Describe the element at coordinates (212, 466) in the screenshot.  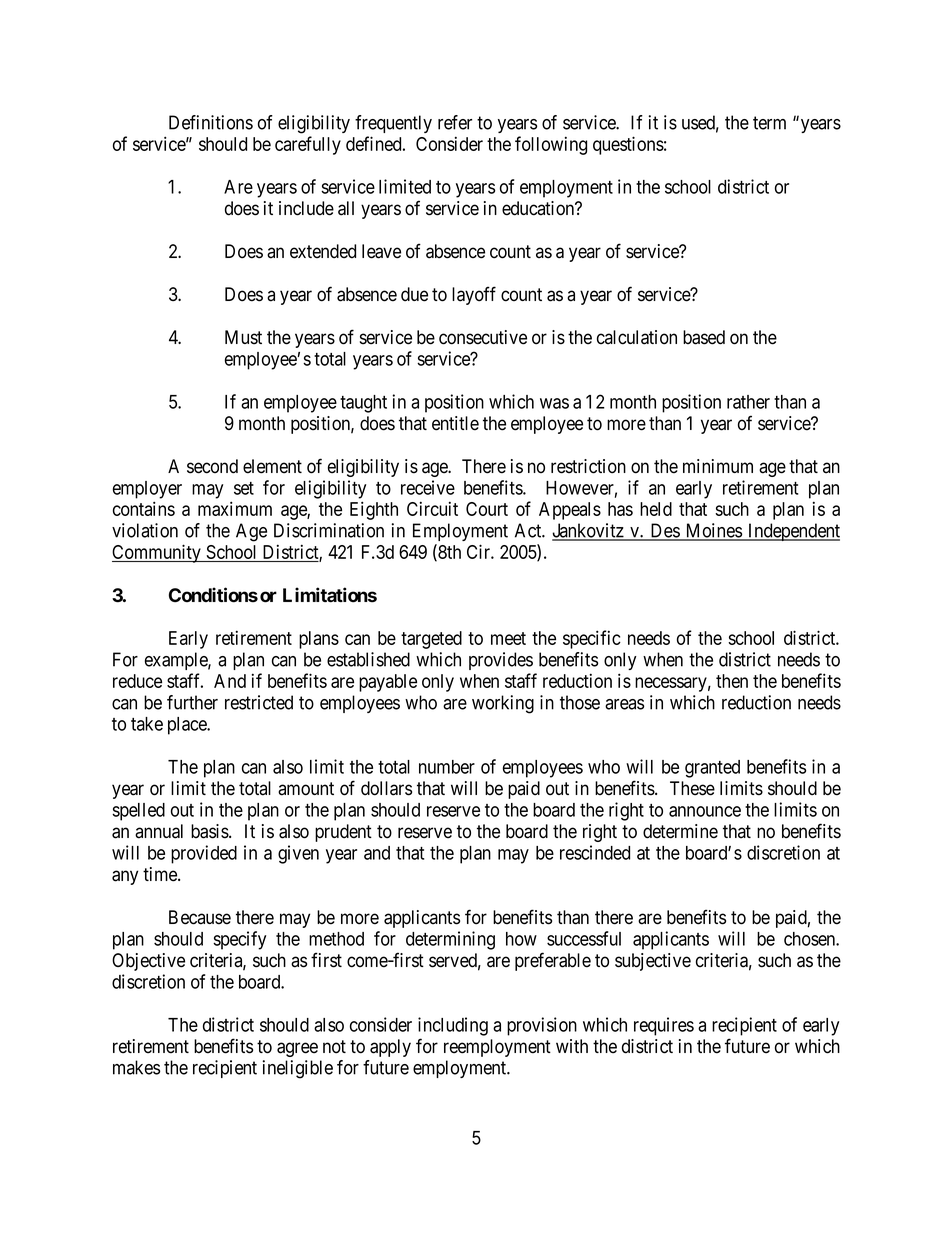
I see `second` at that location.
